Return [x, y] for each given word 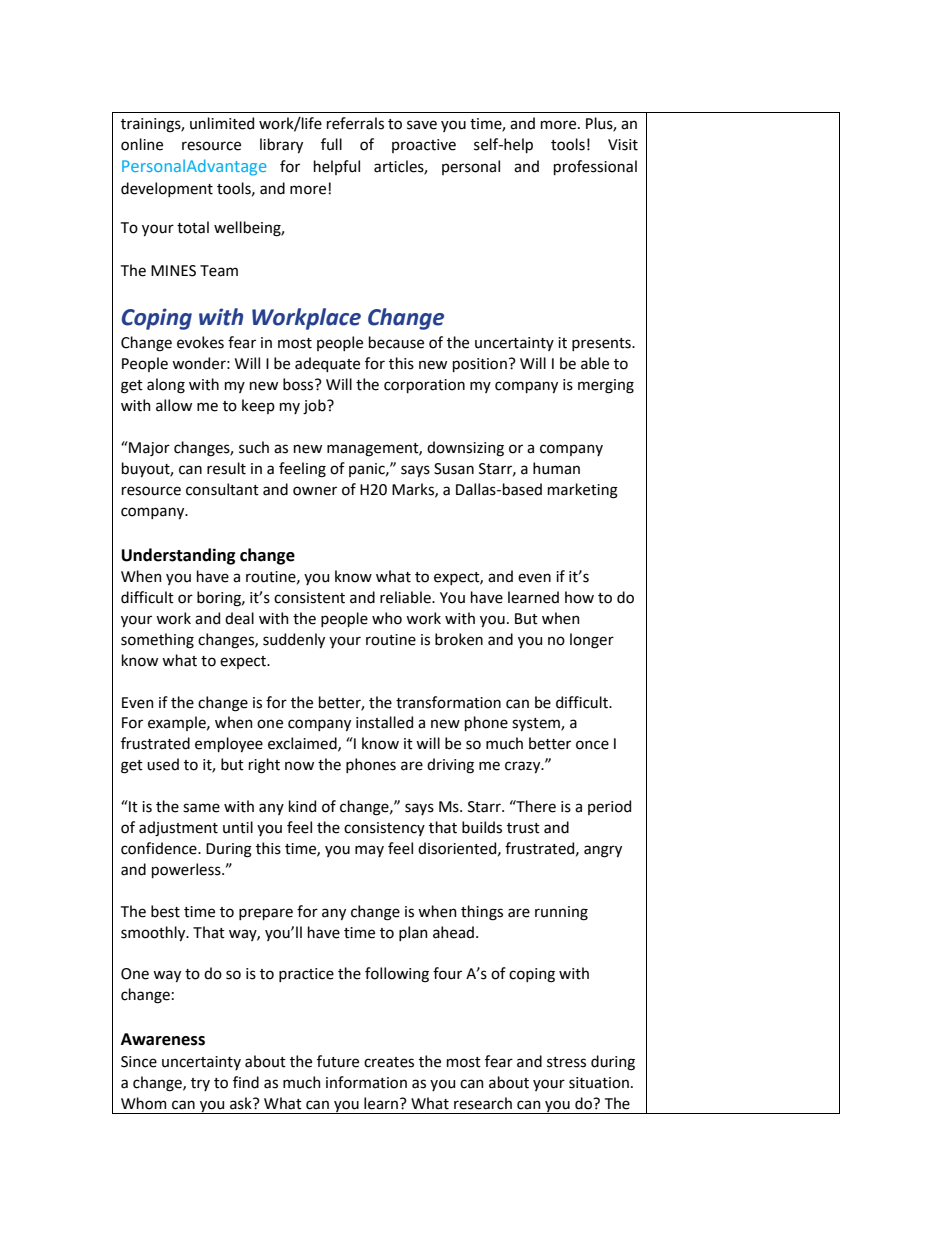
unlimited [222, 123]
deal [239, 618]
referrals [355, 123]
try [200, 1084]
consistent [309, 598]
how [579, 597]
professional [595, 167]
